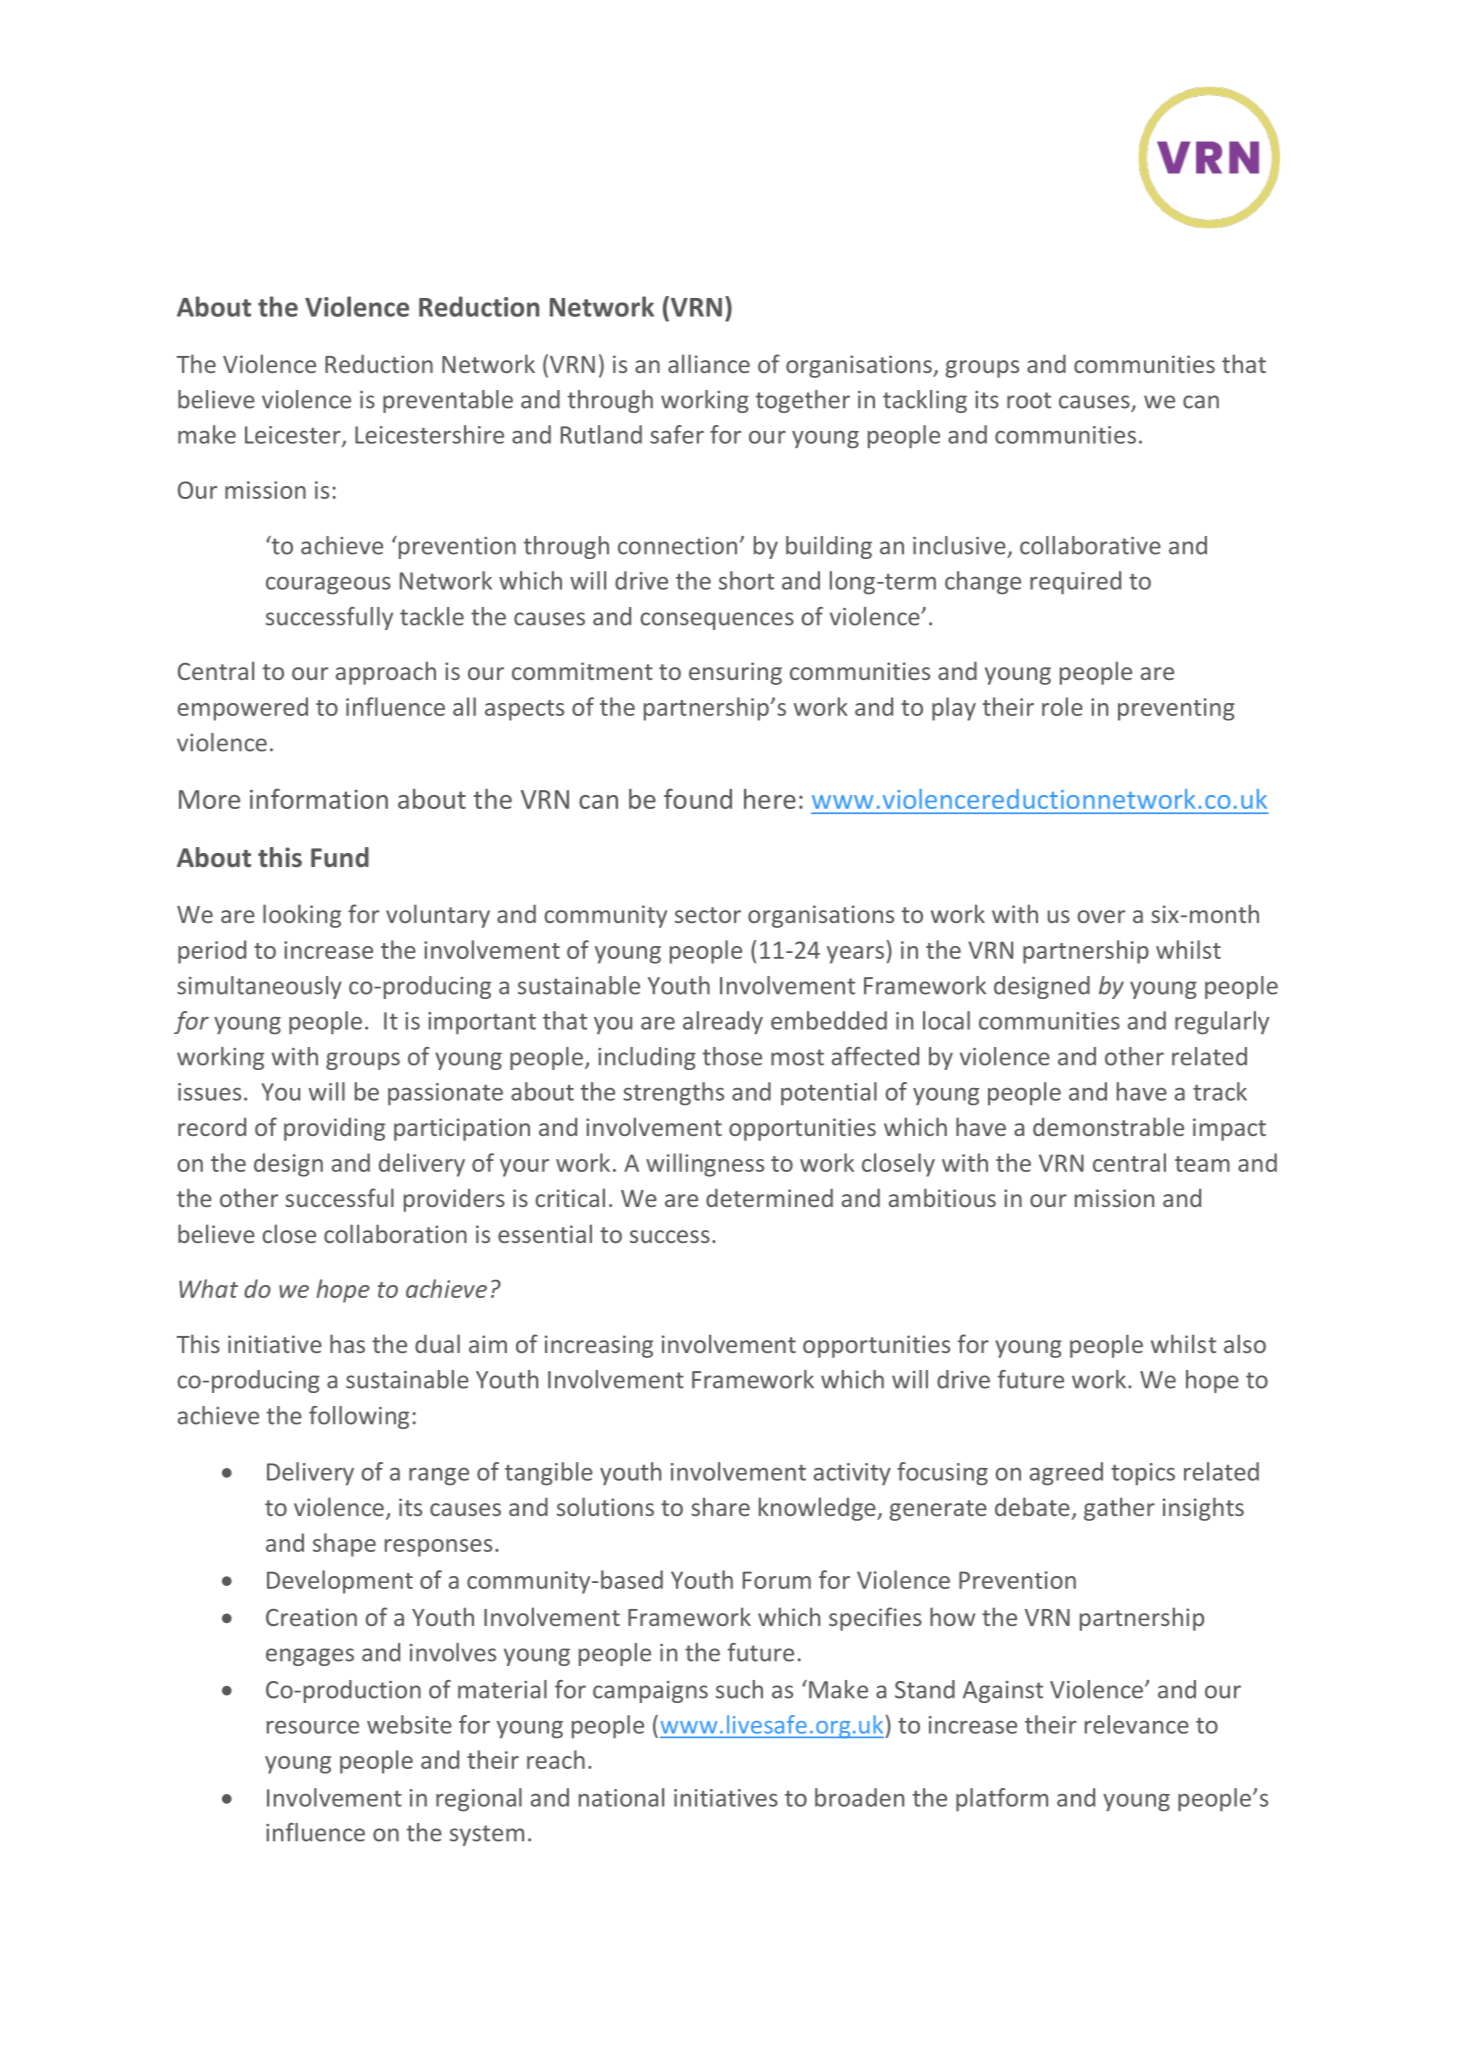 Image resolution: width=1458 pixels, height=2063 pixels. Describe the element at coordinates (448, 401) in the document. I see `preventable` at that location.
